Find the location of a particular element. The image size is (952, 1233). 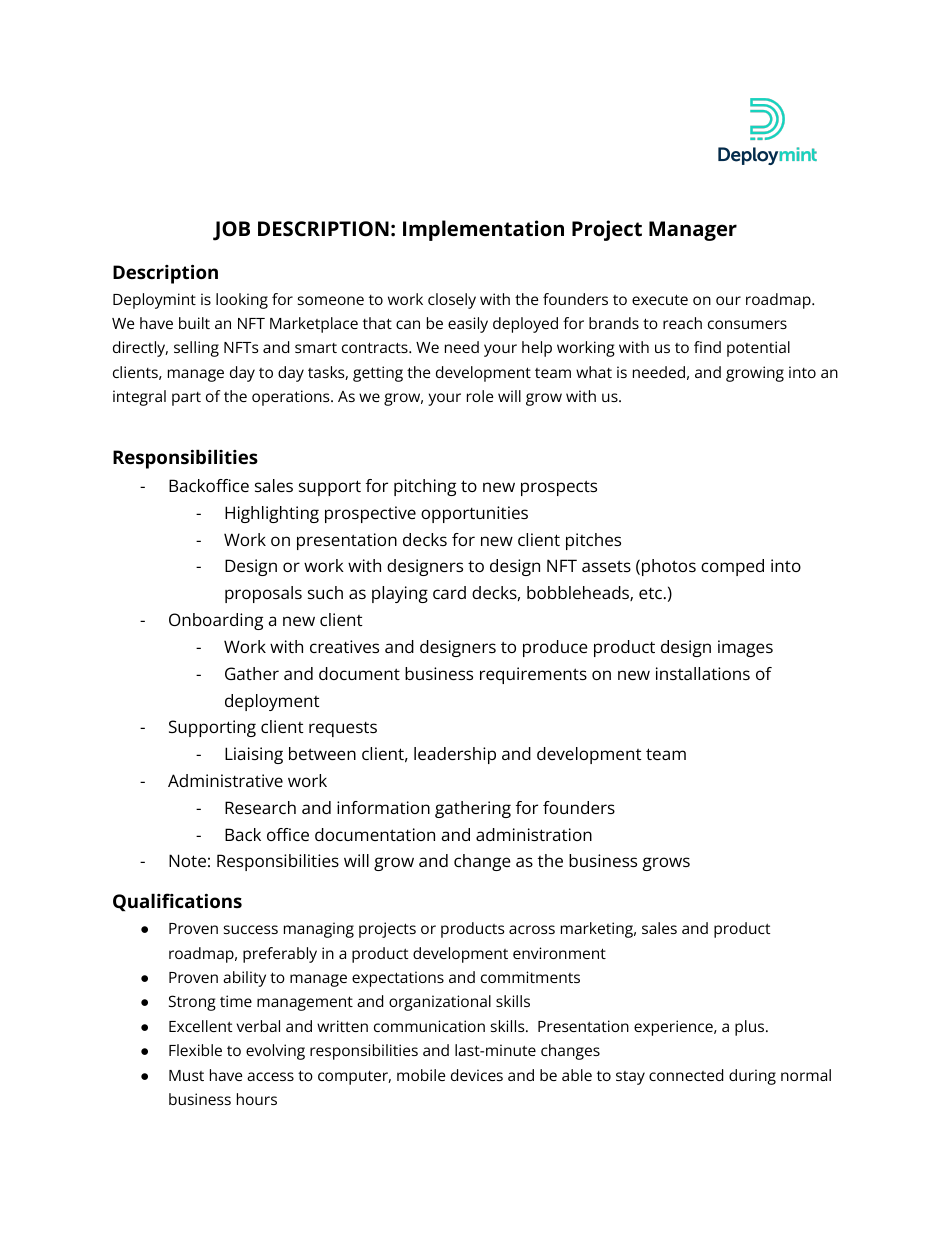

requirements is located at coordinates (533, 675).
